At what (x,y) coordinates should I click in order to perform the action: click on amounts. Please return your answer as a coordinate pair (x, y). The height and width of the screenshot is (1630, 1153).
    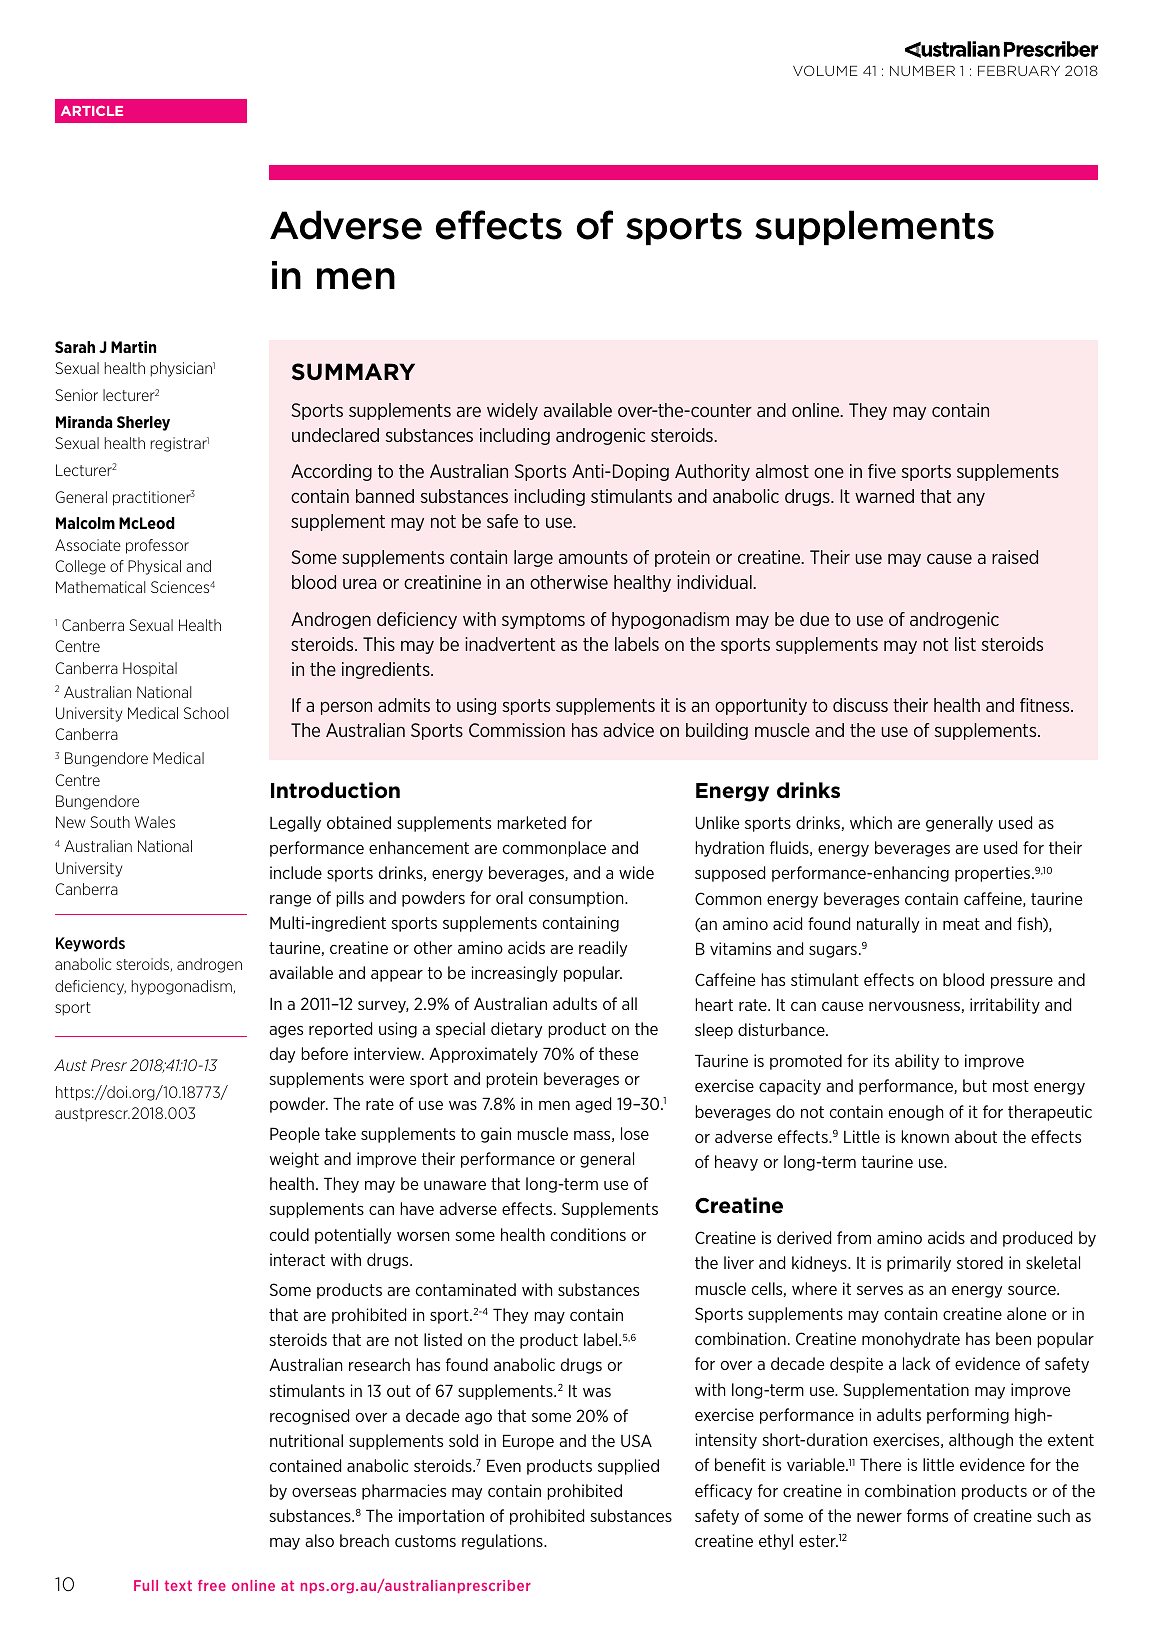
    Looking at the image, I should click on (593, 557).
